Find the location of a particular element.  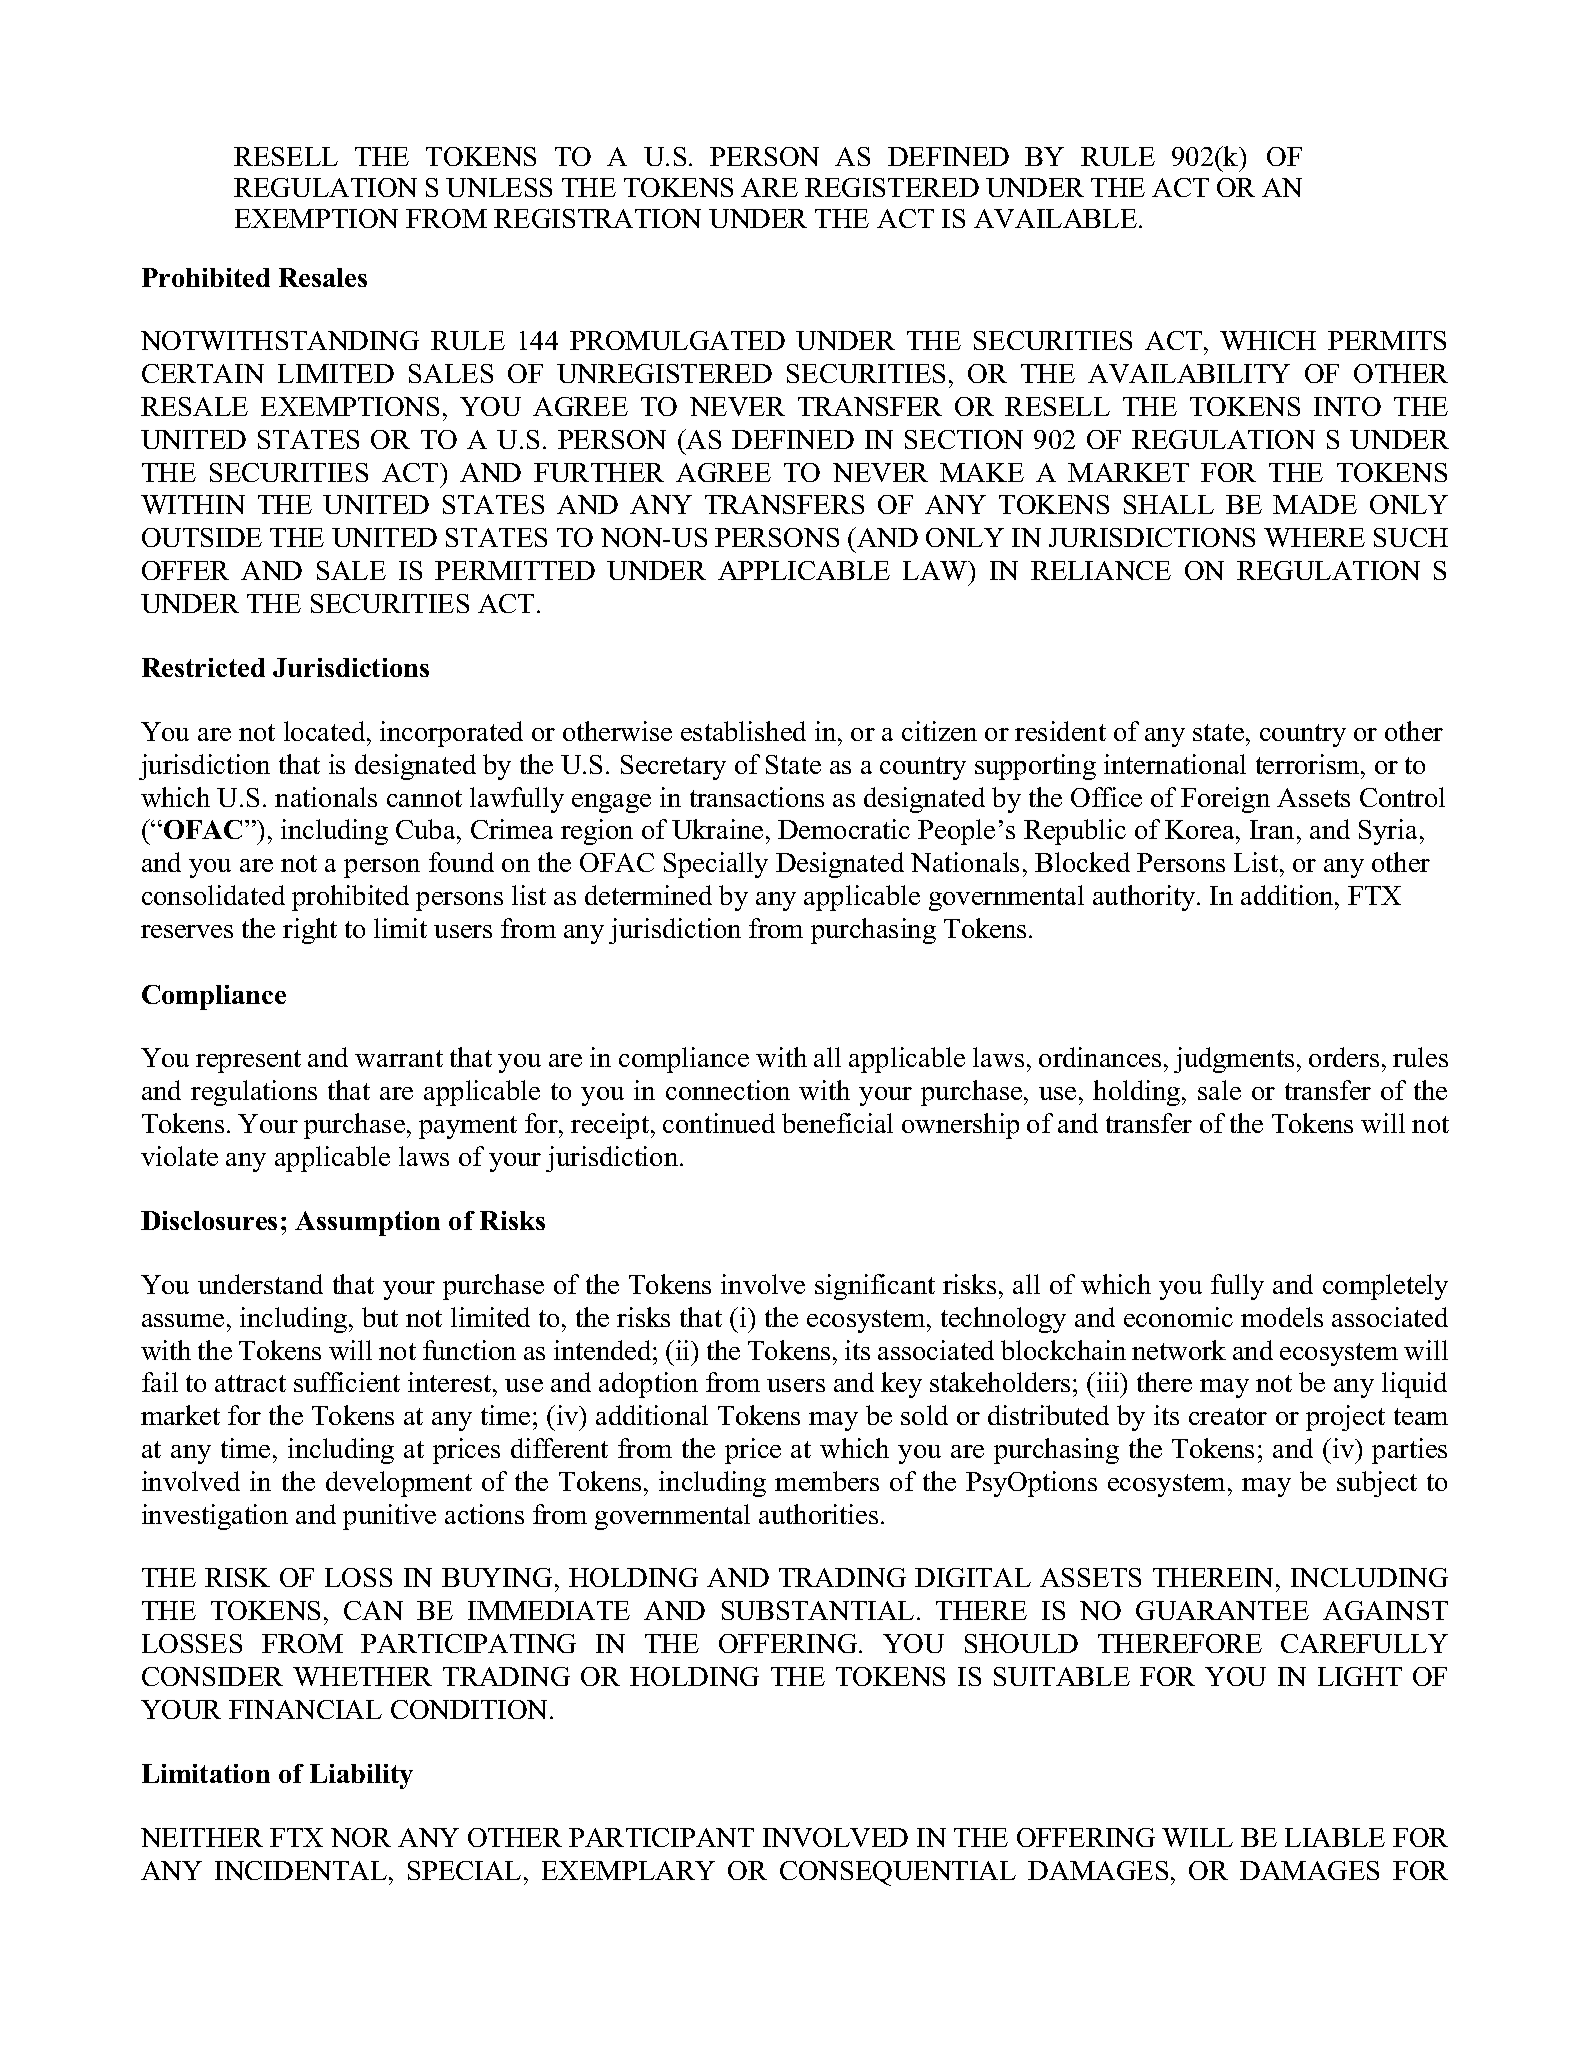

PARTICIPANT is located at coordinates (661, 1837).
